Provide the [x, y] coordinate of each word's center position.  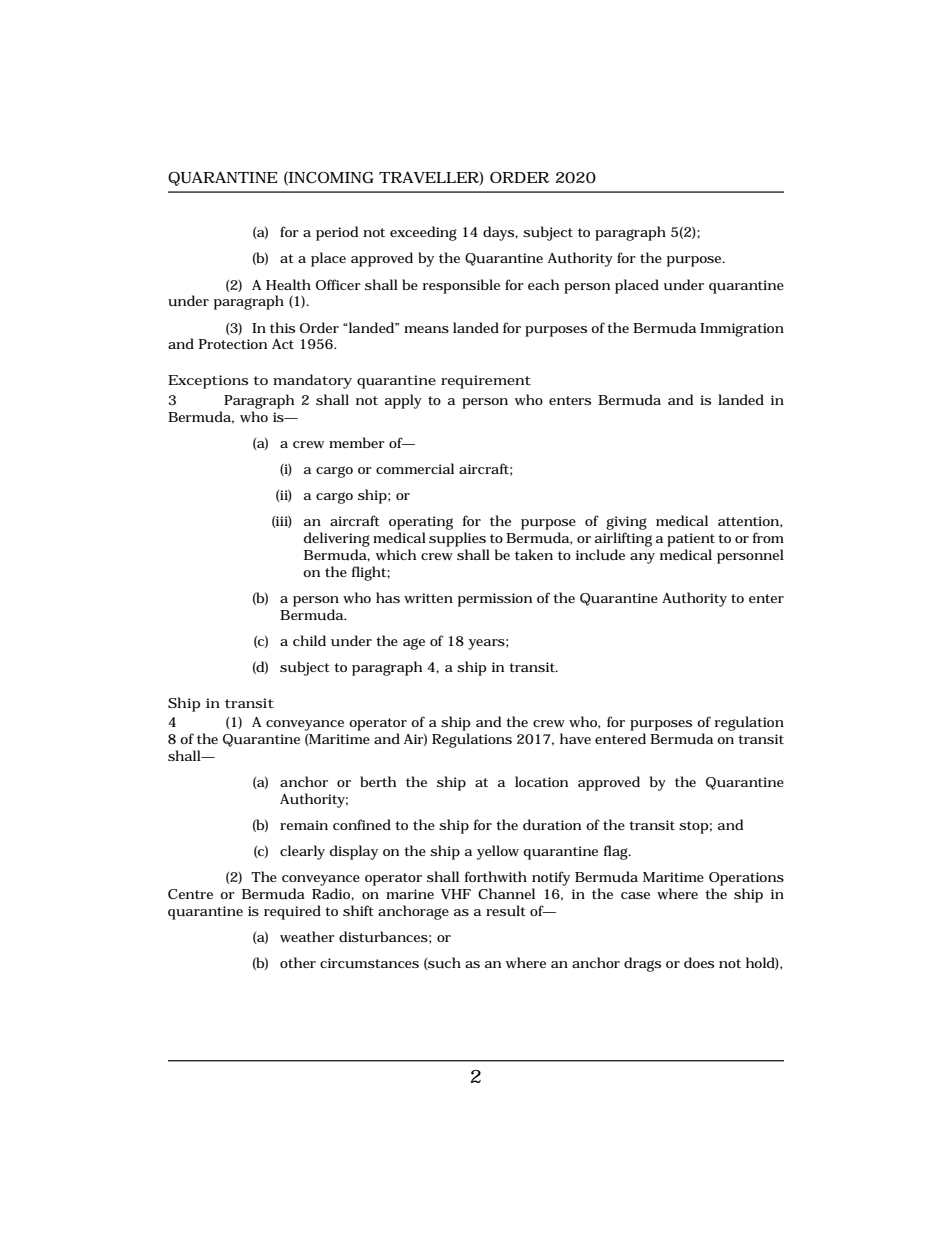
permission [495, 600]
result [506, 911]
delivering [337, 539]
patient [691, 540]
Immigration [742, 330]
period [337, 233]
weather [307, 936]
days [499, 233]
